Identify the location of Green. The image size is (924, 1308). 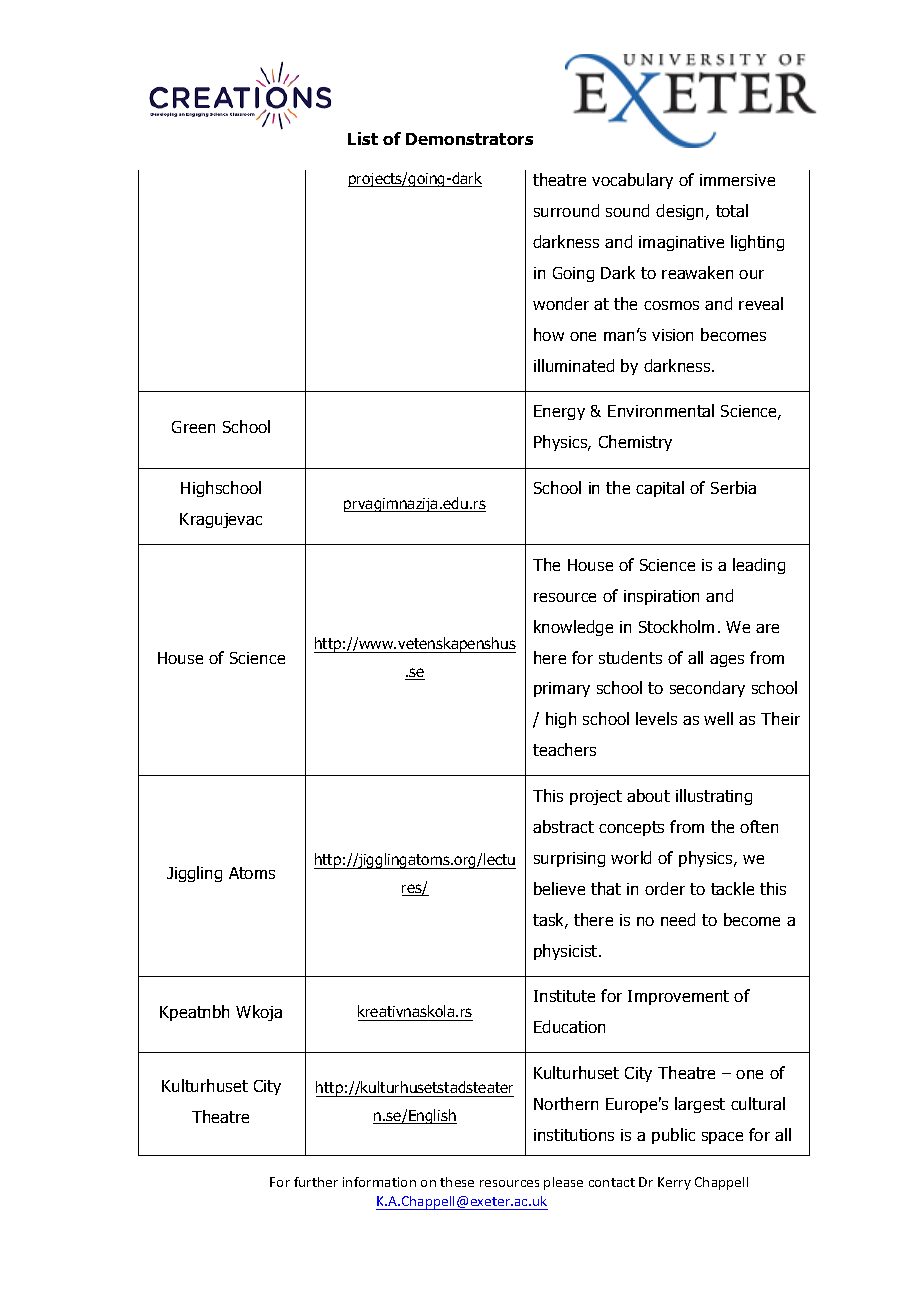
(193, 427).
